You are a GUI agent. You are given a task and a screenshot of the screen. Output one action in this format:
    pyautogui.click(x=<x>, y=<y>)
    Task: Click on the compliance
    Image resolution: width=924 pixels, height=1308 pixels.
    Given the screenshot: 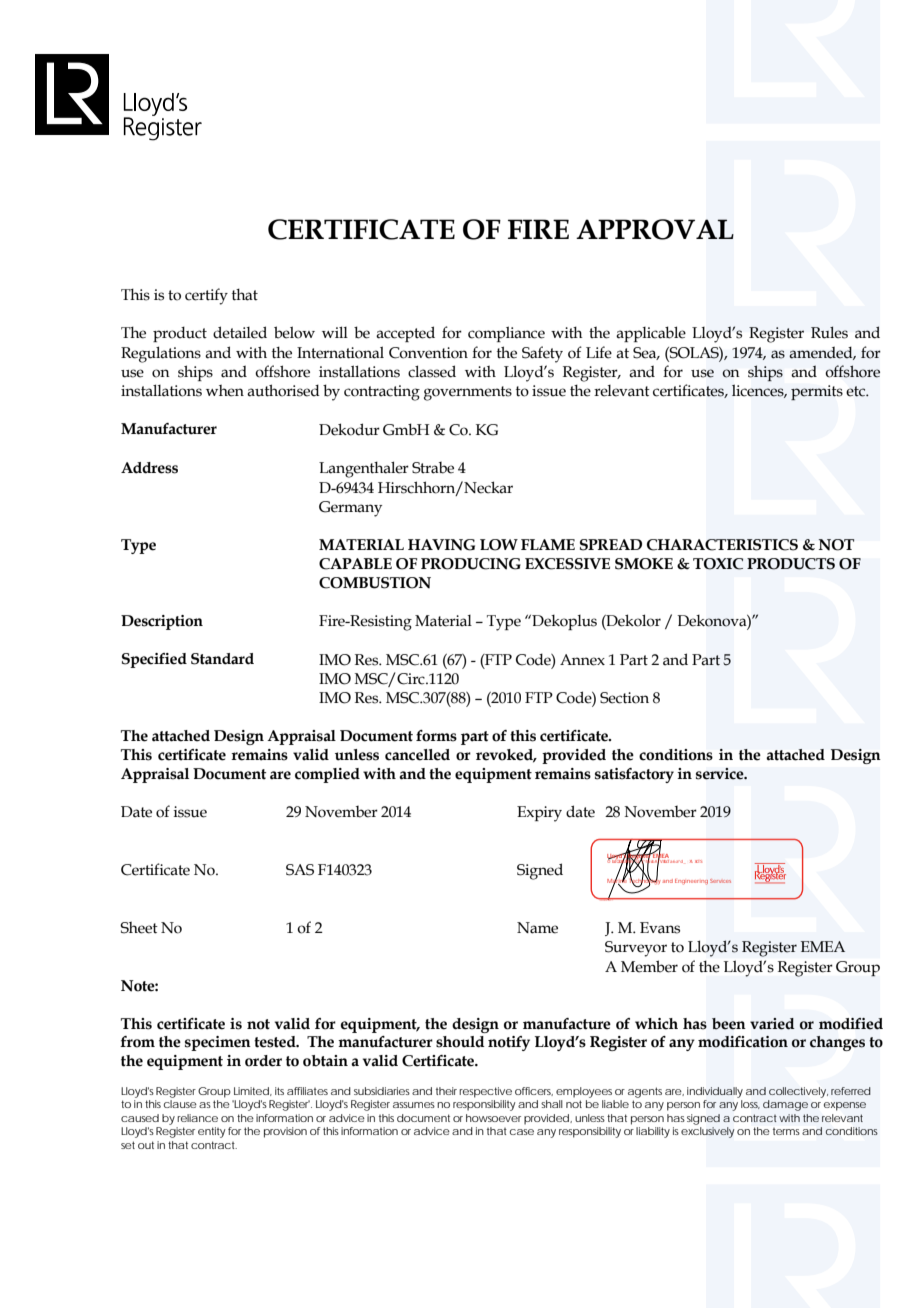 What is the action you would take?
    pyautogui.click(x=506, y=334)
